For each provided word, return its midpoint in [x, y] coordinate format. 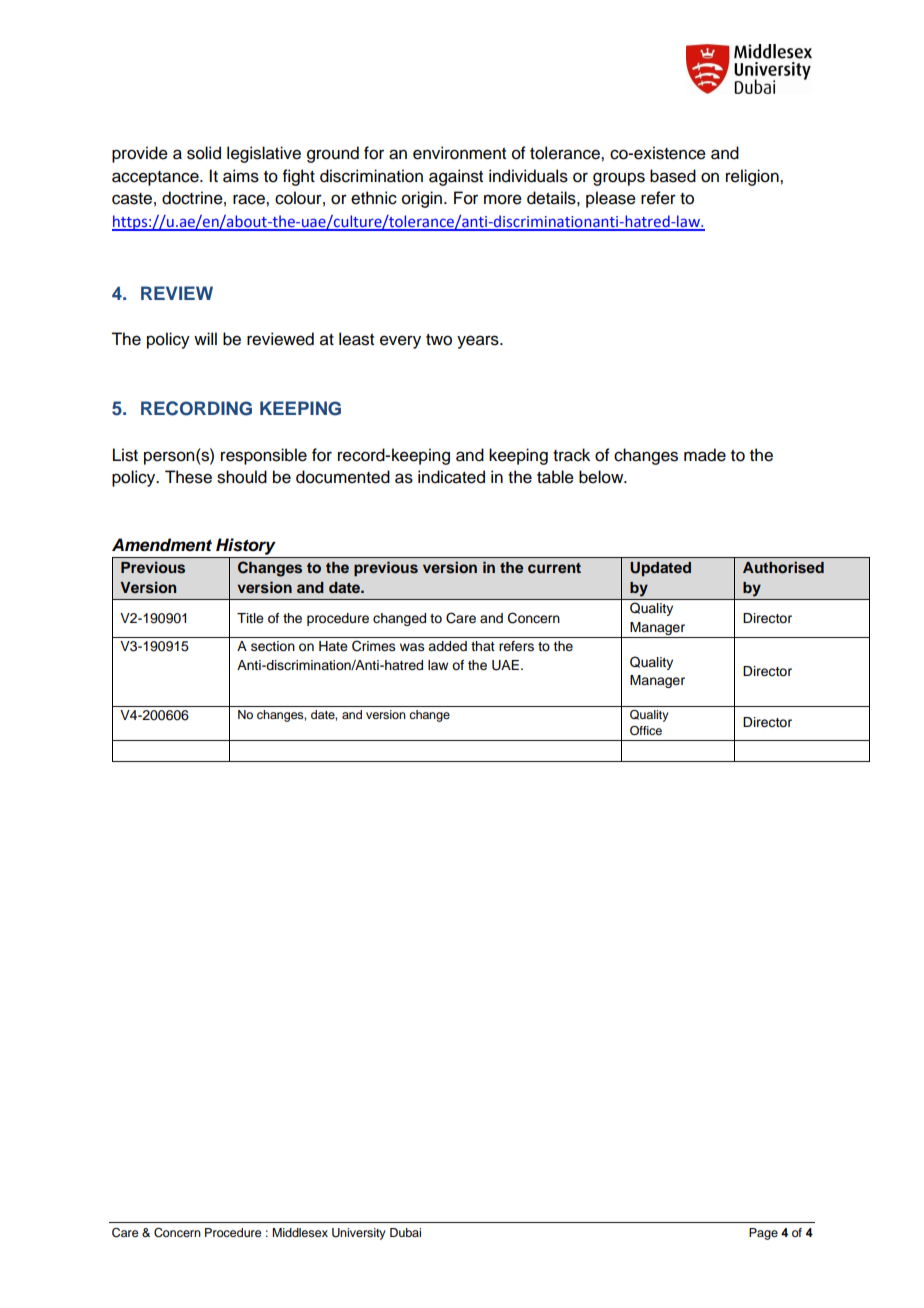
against [456, 177]
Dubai [405, 1232]
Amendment [162, 545]
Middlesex [300, 1232]
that [483, 646]
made [705, 455]
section [273, 646]
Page [763, 1234]
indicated [451, 477]
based [673, 176]
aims [241, 176]
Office [646, 731]
